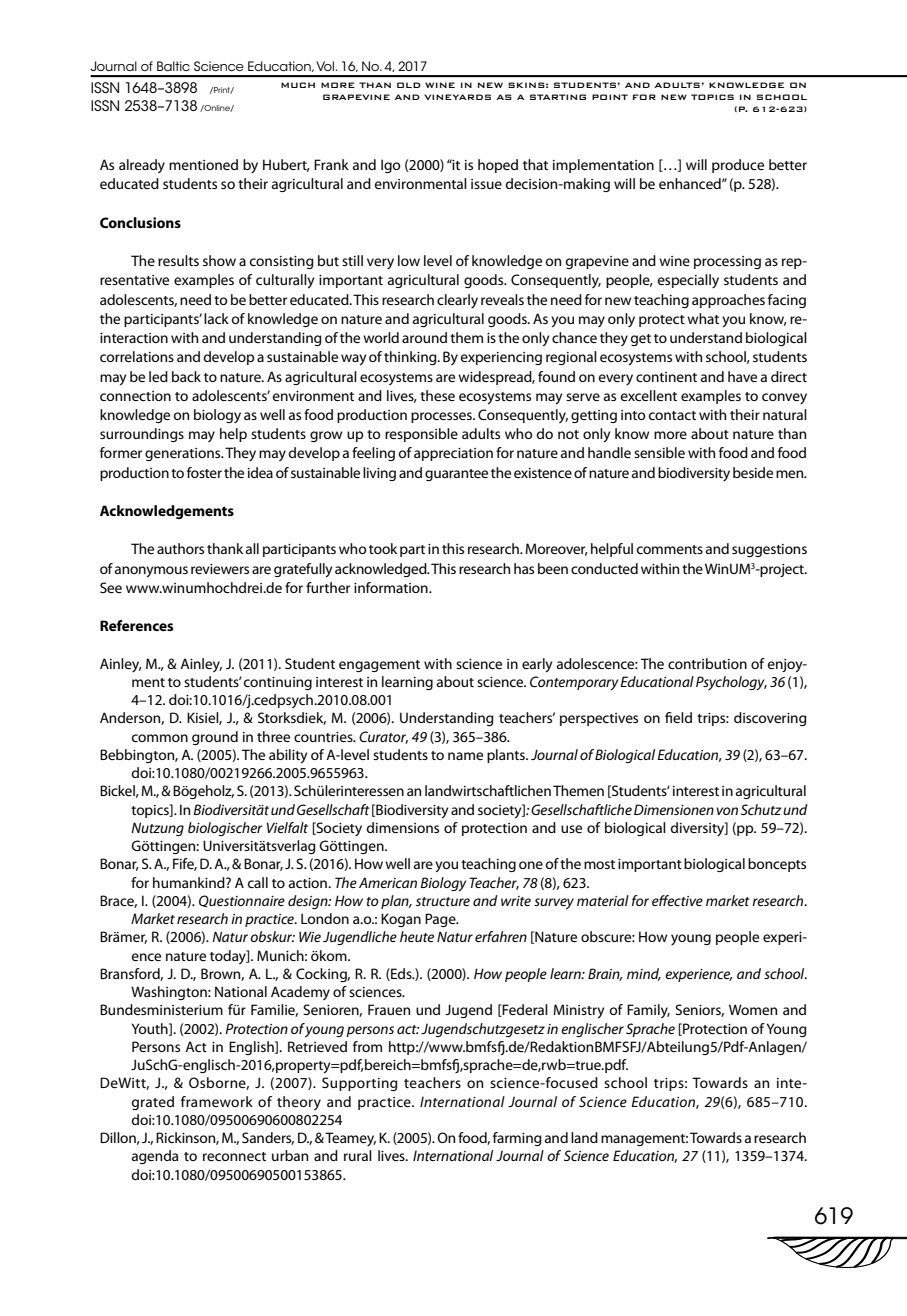 The image size is (907, 1316). I want to click on ground, so click(215, 738).
